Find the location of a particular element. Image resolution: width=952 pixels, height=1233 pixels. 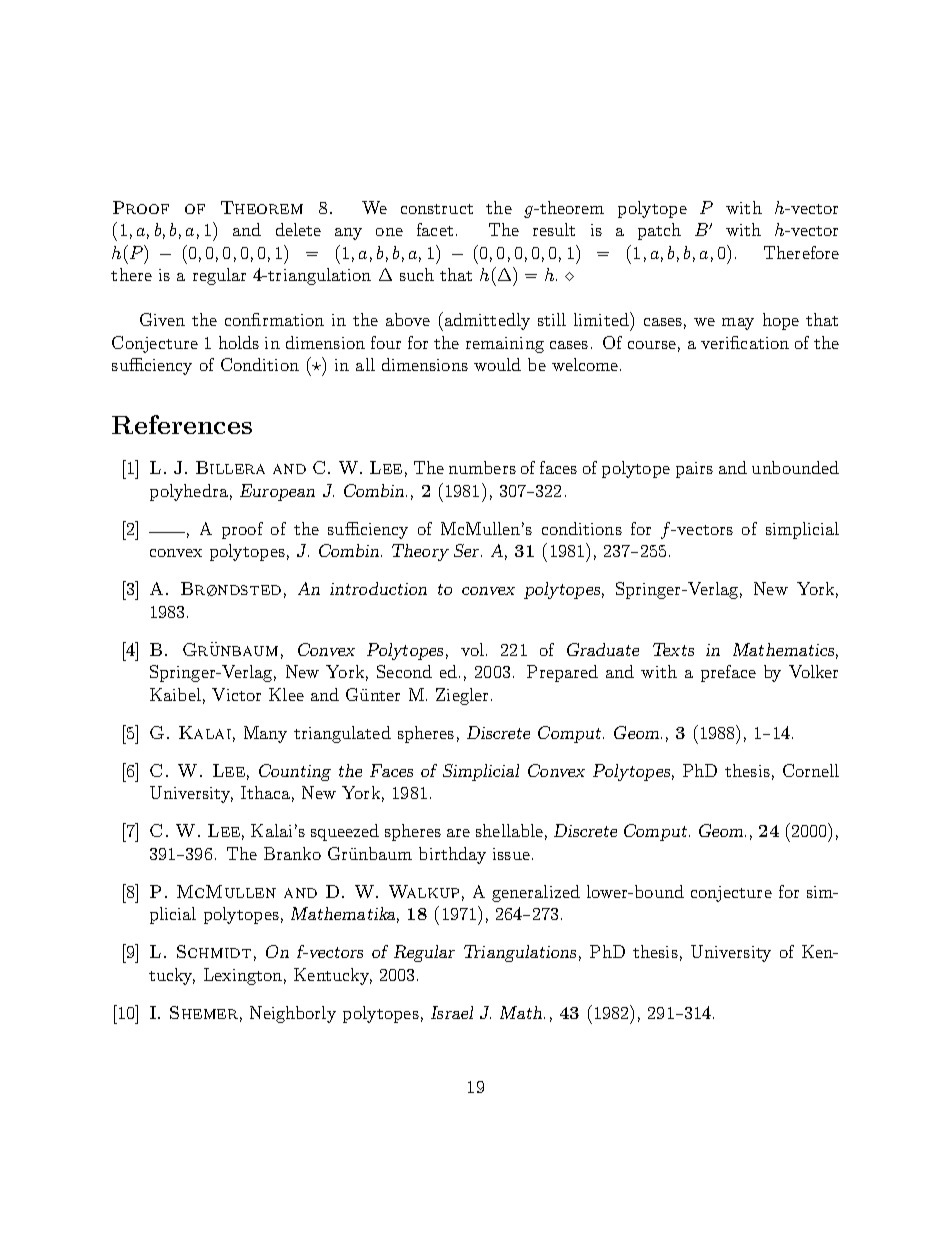

Many is located at coordinates (265, 734).
